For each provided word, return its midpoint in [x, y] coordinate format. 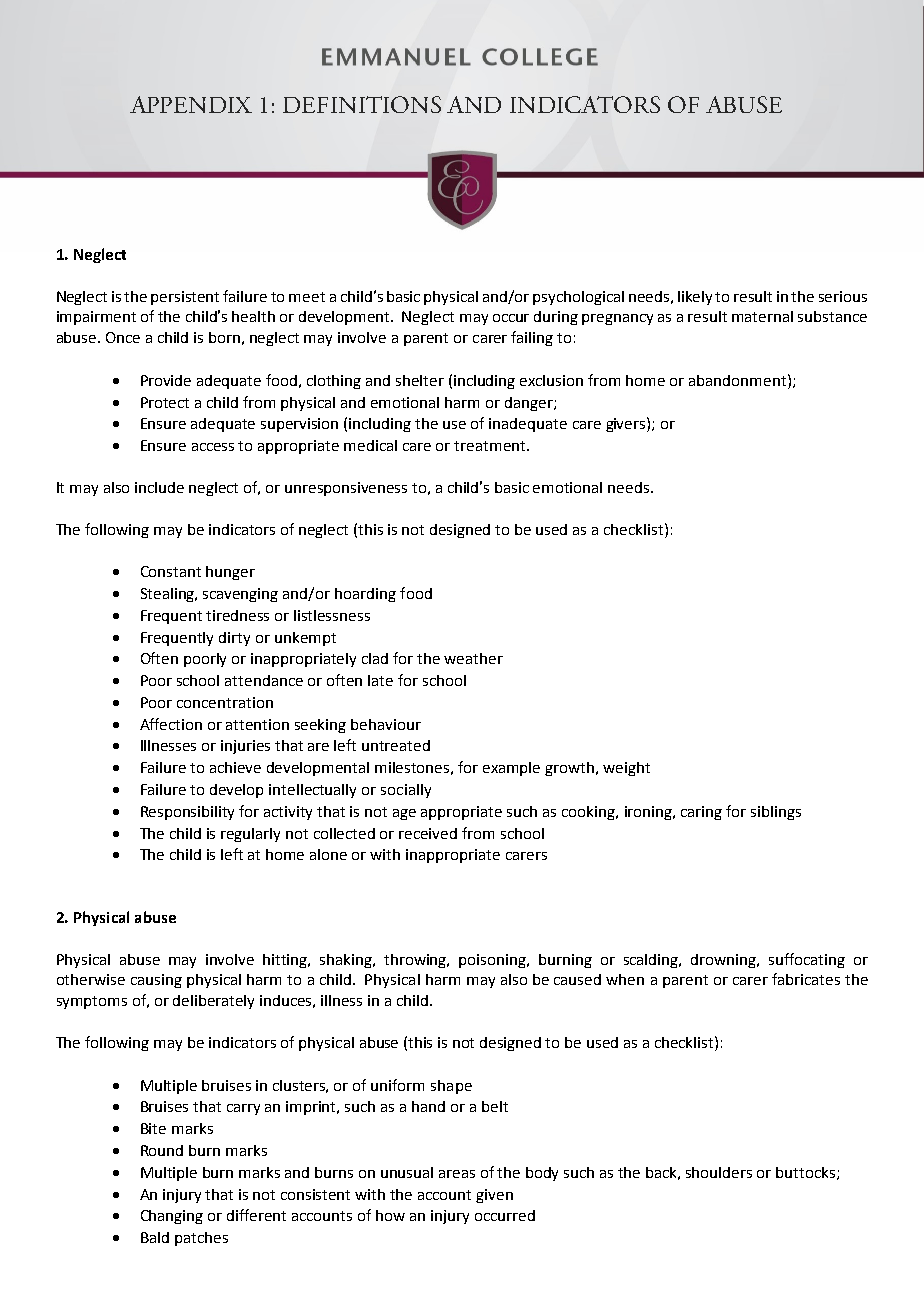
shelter [420, 380]
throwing [416, 961]
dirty [234, 639]
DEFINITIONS [362, 104]
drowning [725, 961]
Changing [172, 1217]
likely [695, 298]
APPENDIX [191, 104]
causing [156, 981]
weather [473, 658]
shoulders [719, 1172]
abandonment [739, 380]
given [494, 1196]
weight [626, 769]
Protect [165, 402]
